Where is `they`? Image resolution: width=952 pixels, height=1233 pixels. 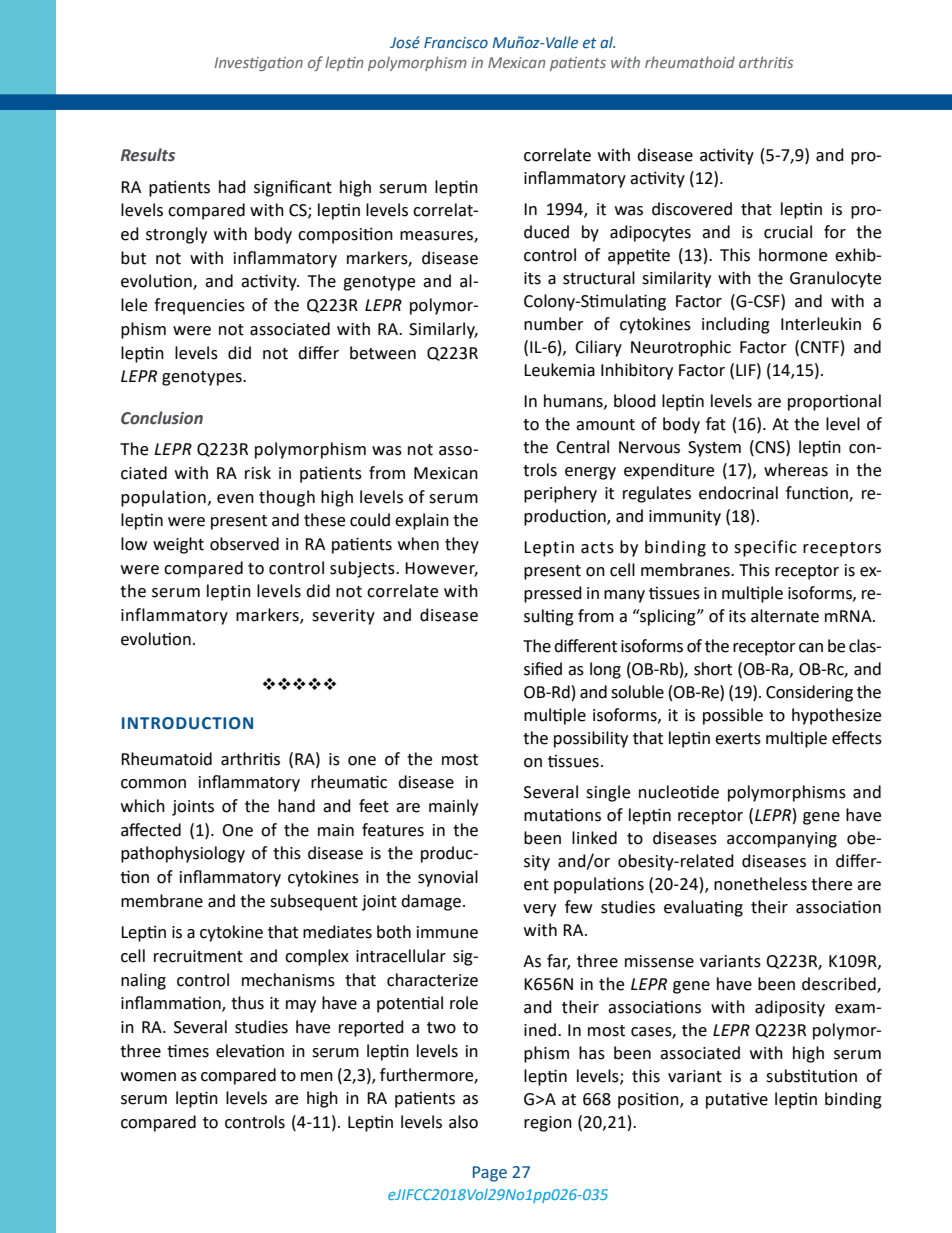 they is located at coordinates (462, 545).
